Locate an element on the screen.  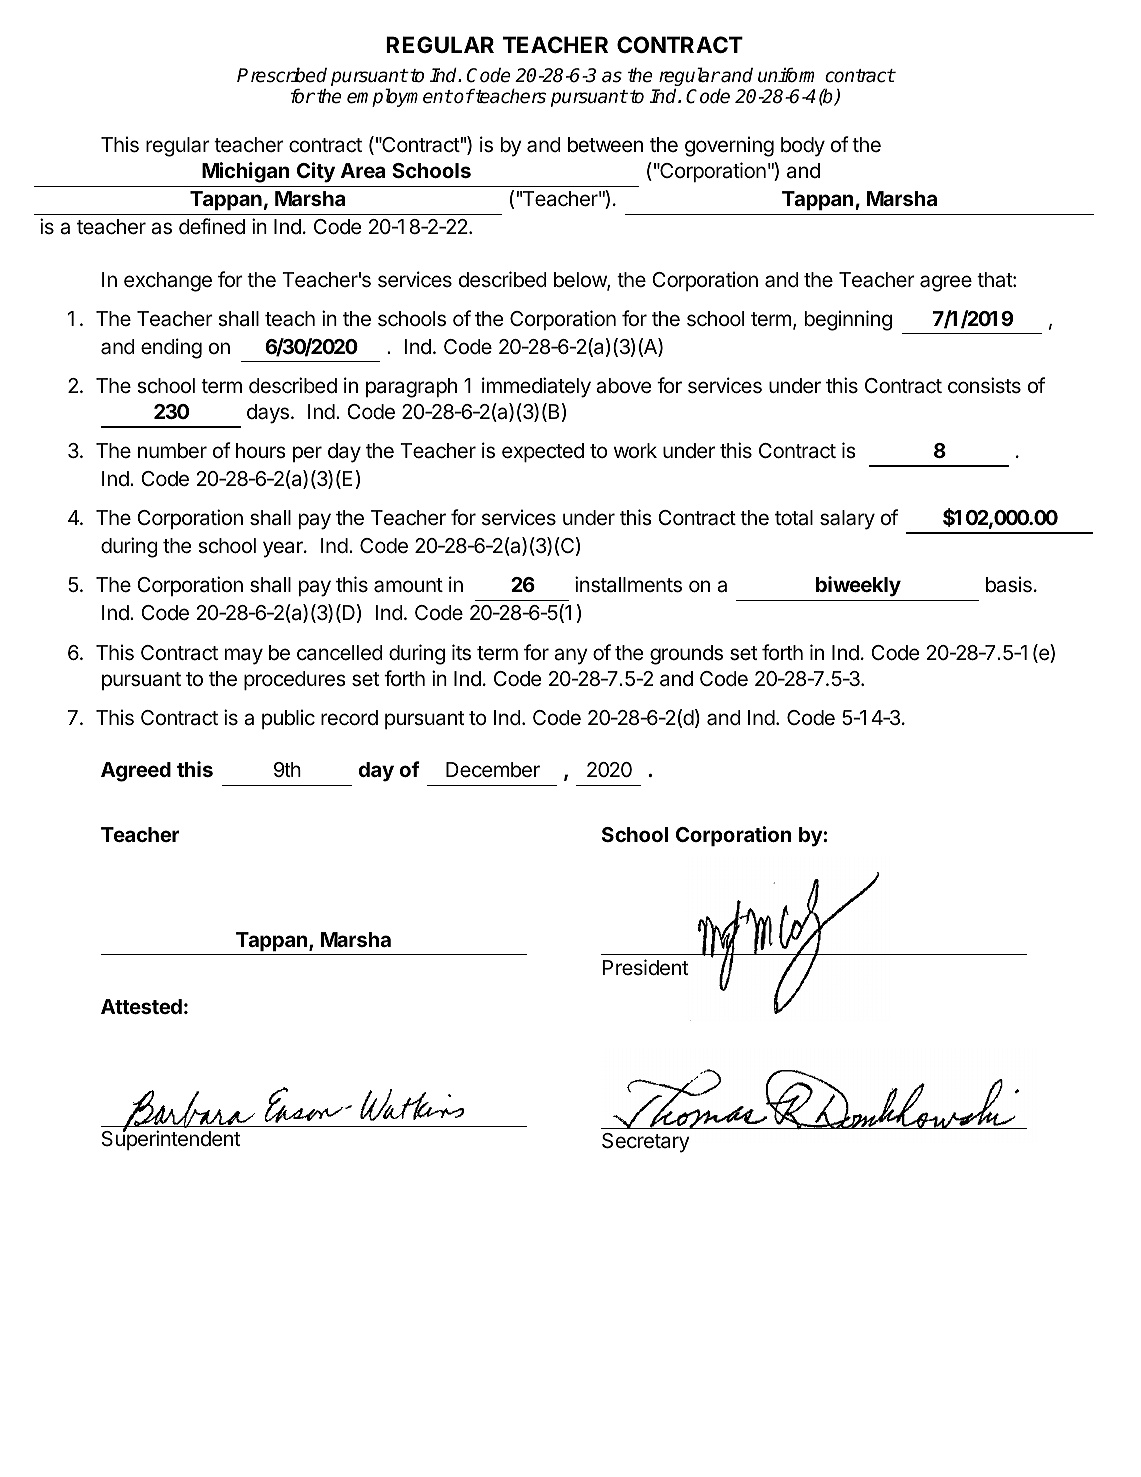
hours is located at coordinates (261, 451).
